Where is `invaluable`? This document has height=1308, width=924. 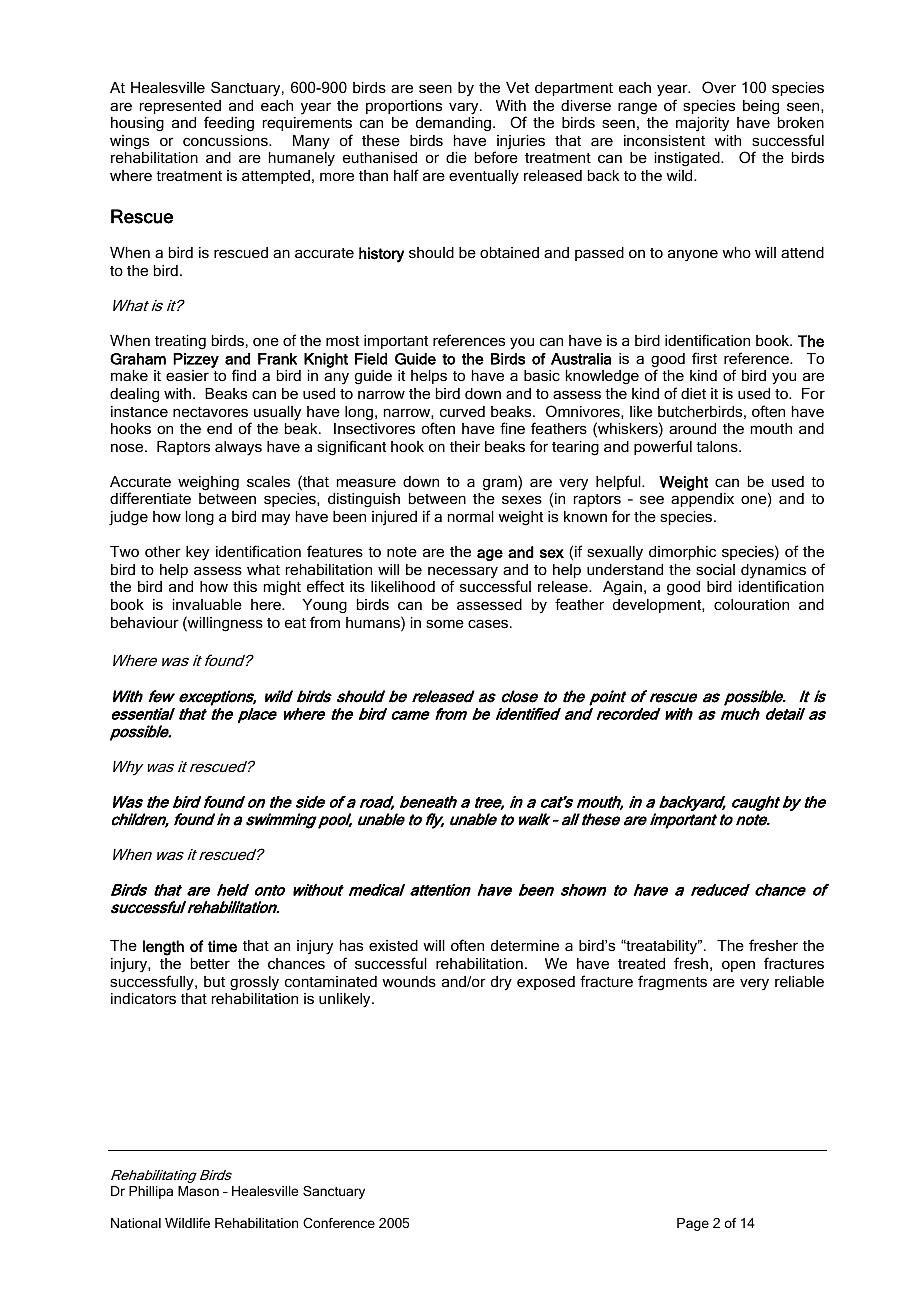 invaluable is located at coordinates (207, 604).
